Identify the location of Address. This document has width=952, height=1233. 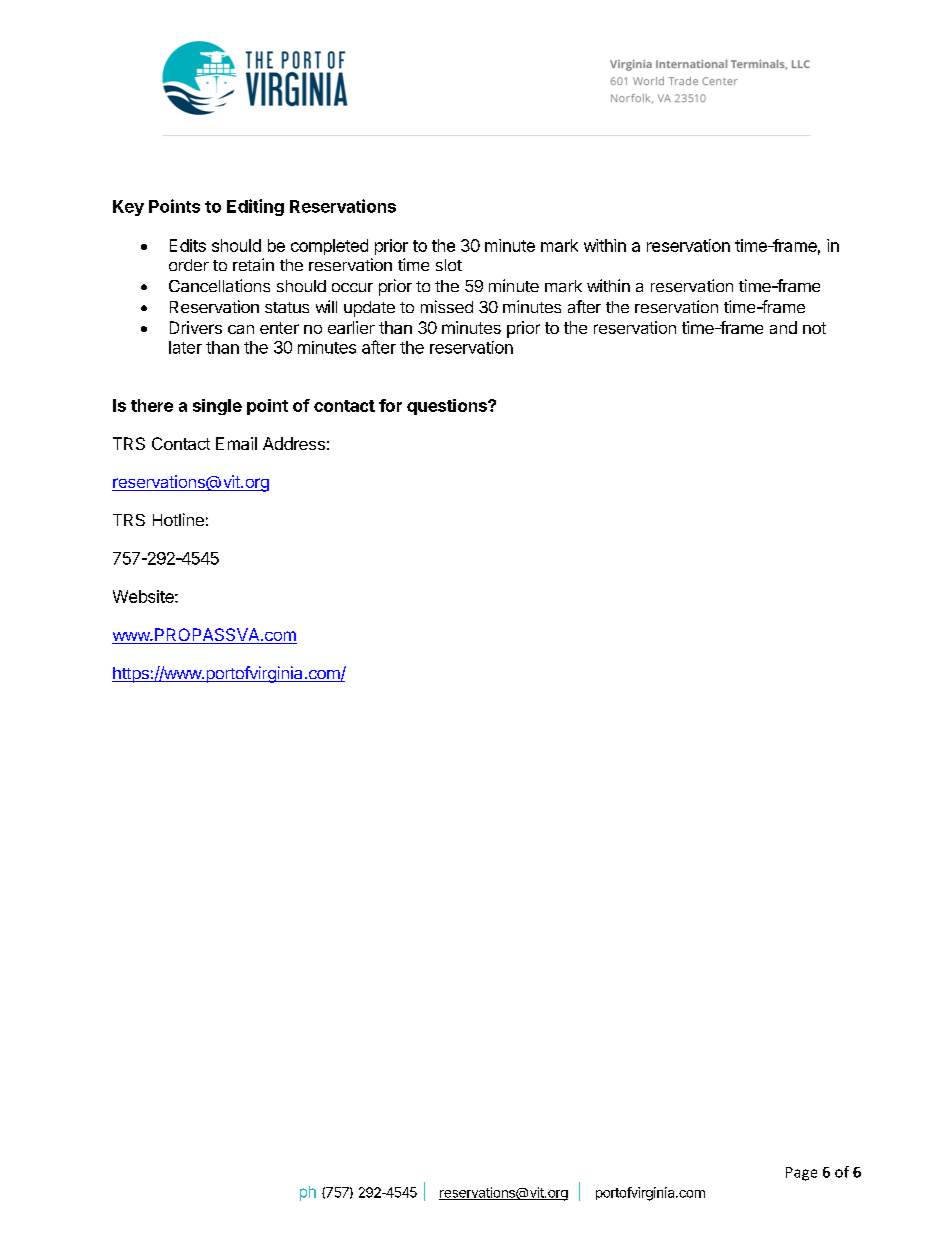
(294, 443).
